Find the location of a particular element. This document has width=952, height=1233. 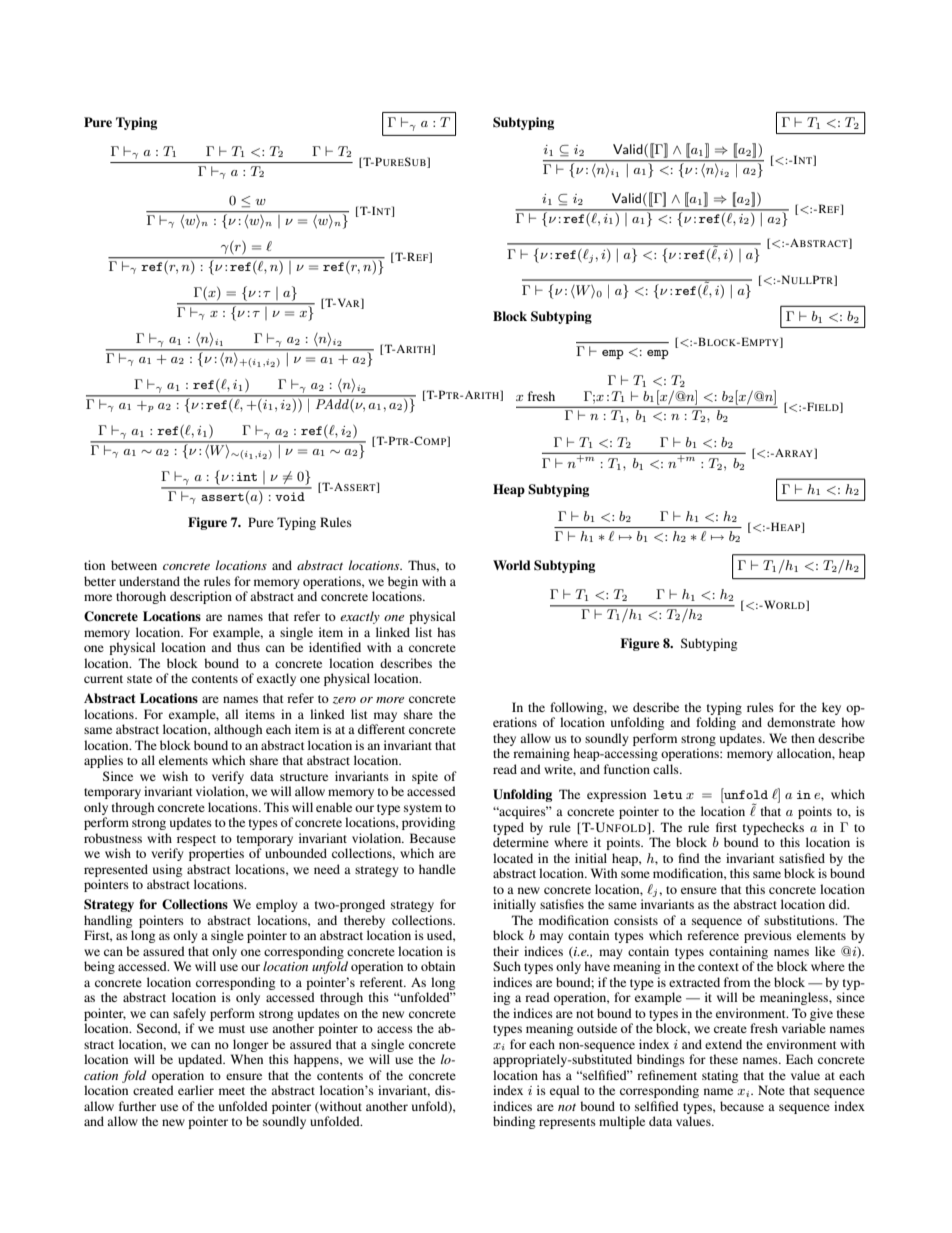

respect is located at coordinates (196, 840).
